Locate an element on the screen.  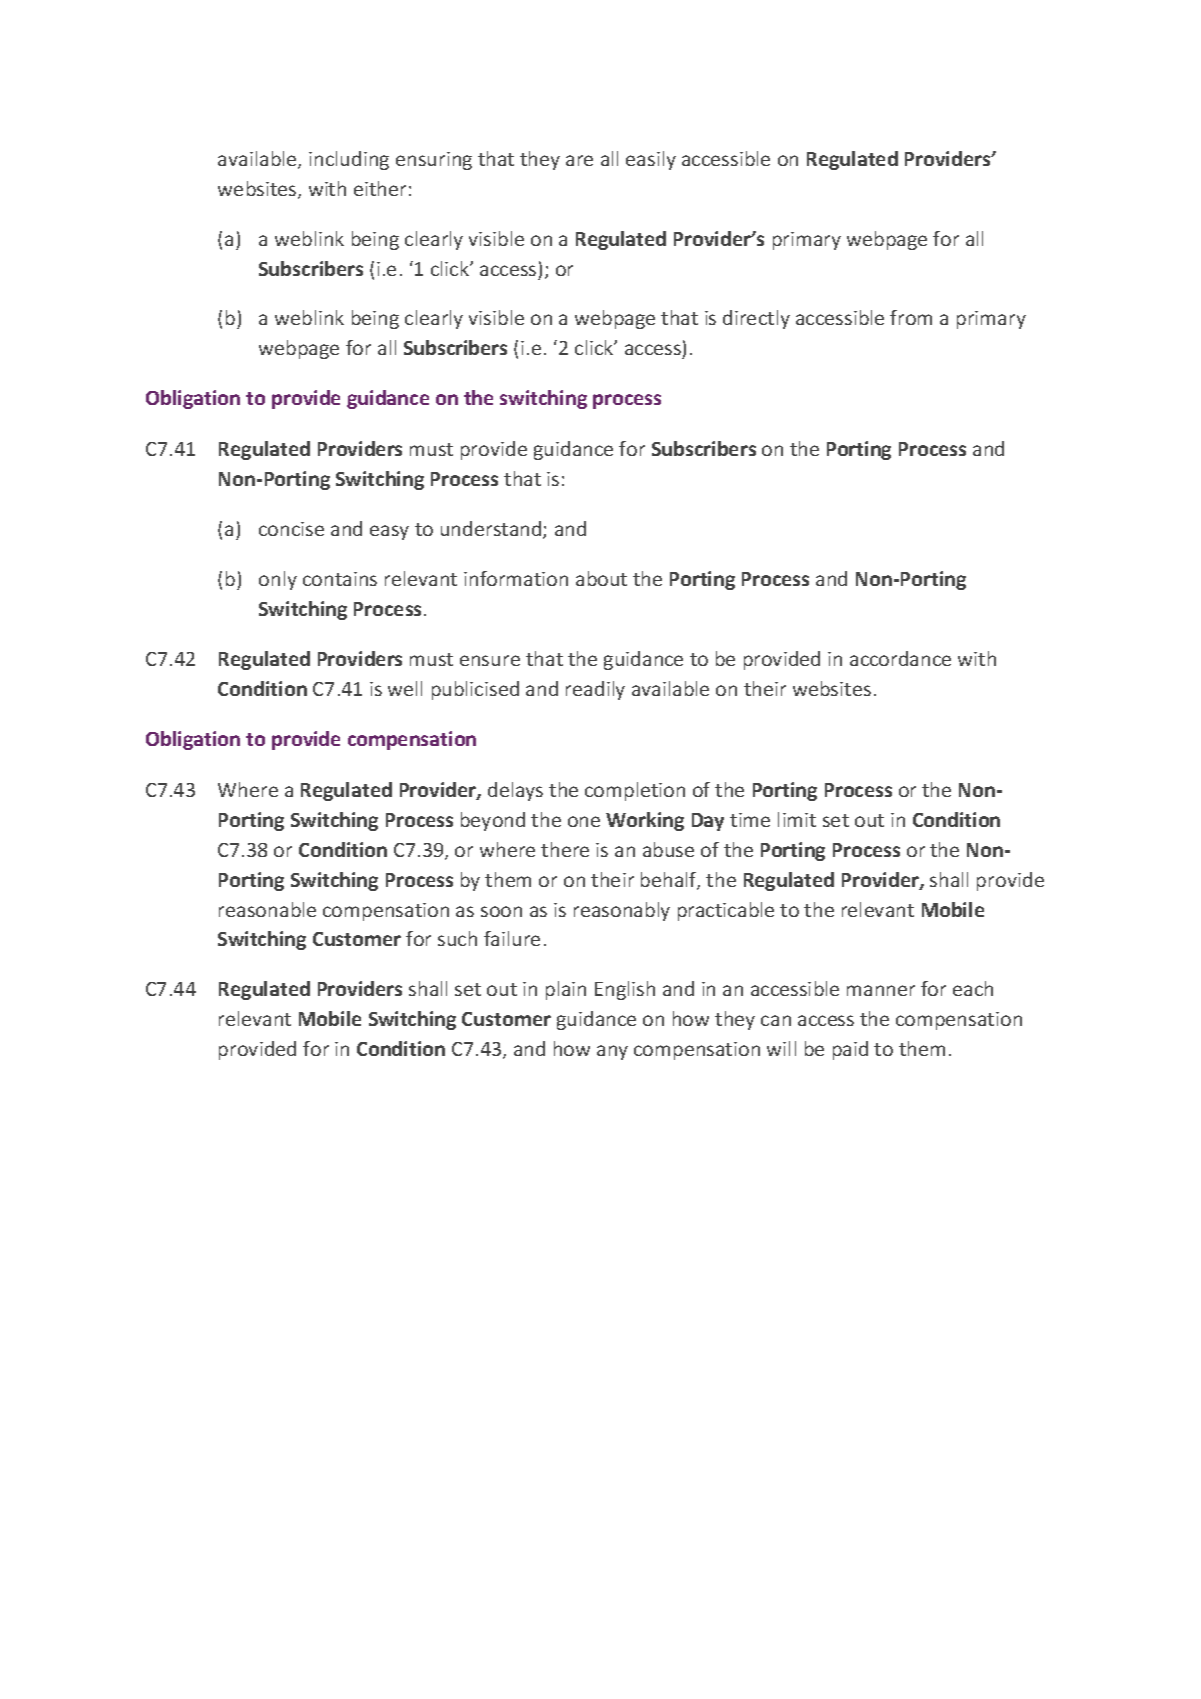
any is located at coordinates (612, 1052).
